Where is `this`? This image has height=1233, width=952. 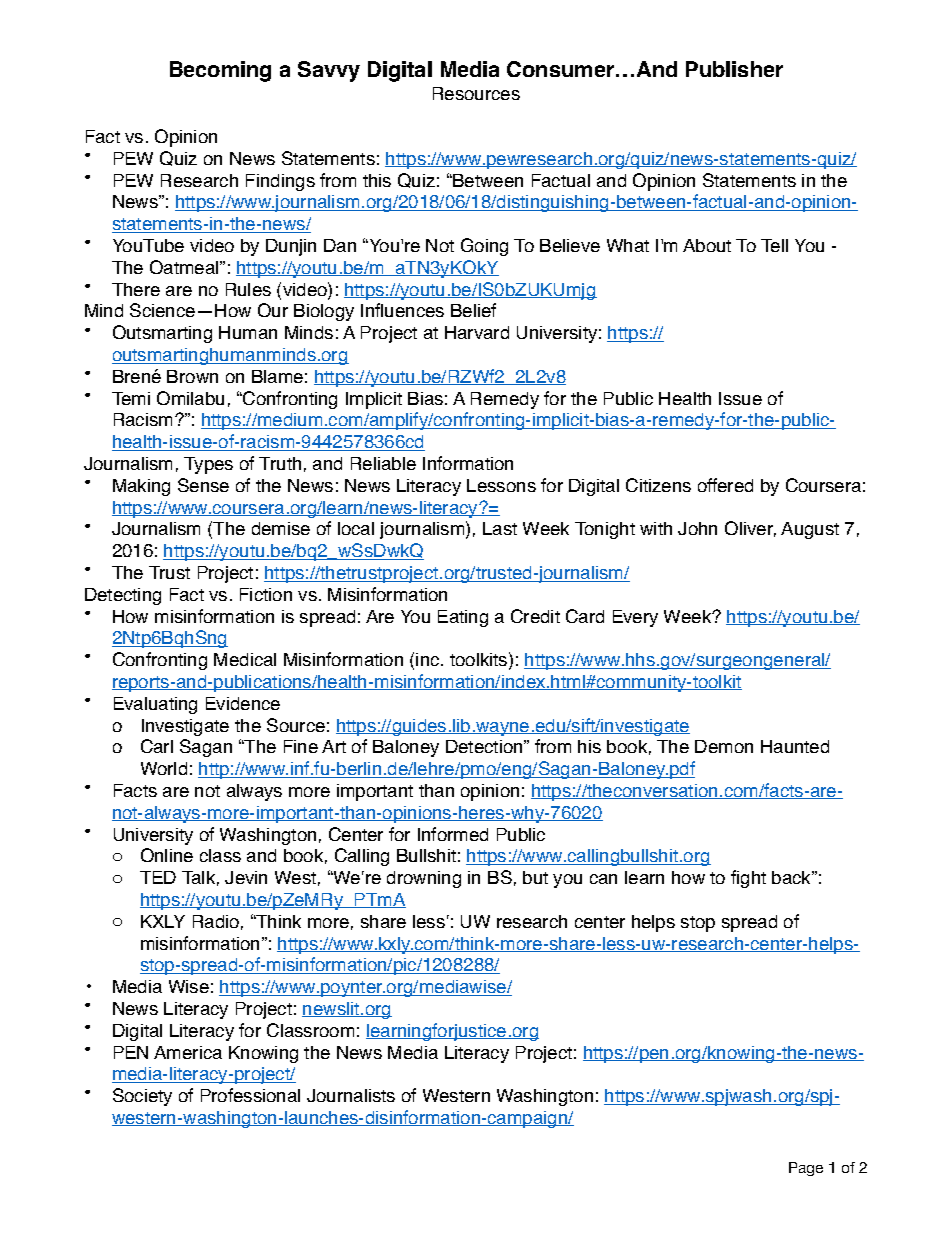
this is located at coordinates (377, 180).
